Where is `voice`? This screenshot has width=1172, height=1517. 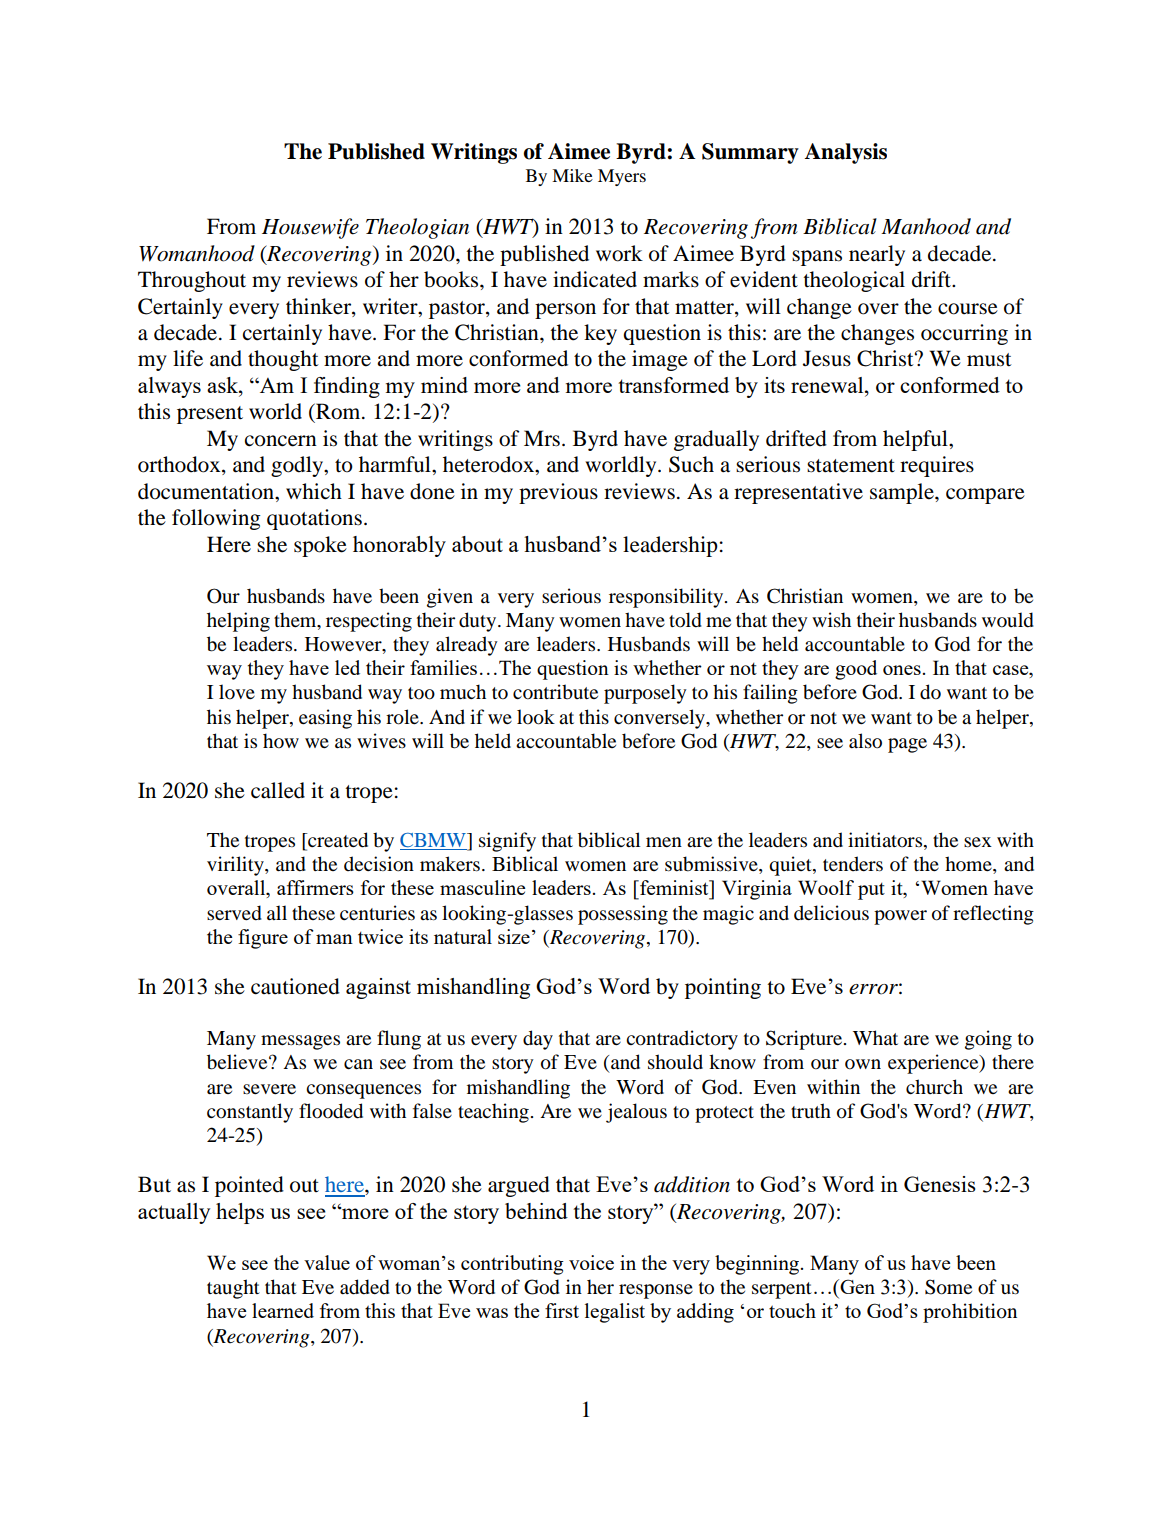 voice is located at coordinates (591, 1262).
